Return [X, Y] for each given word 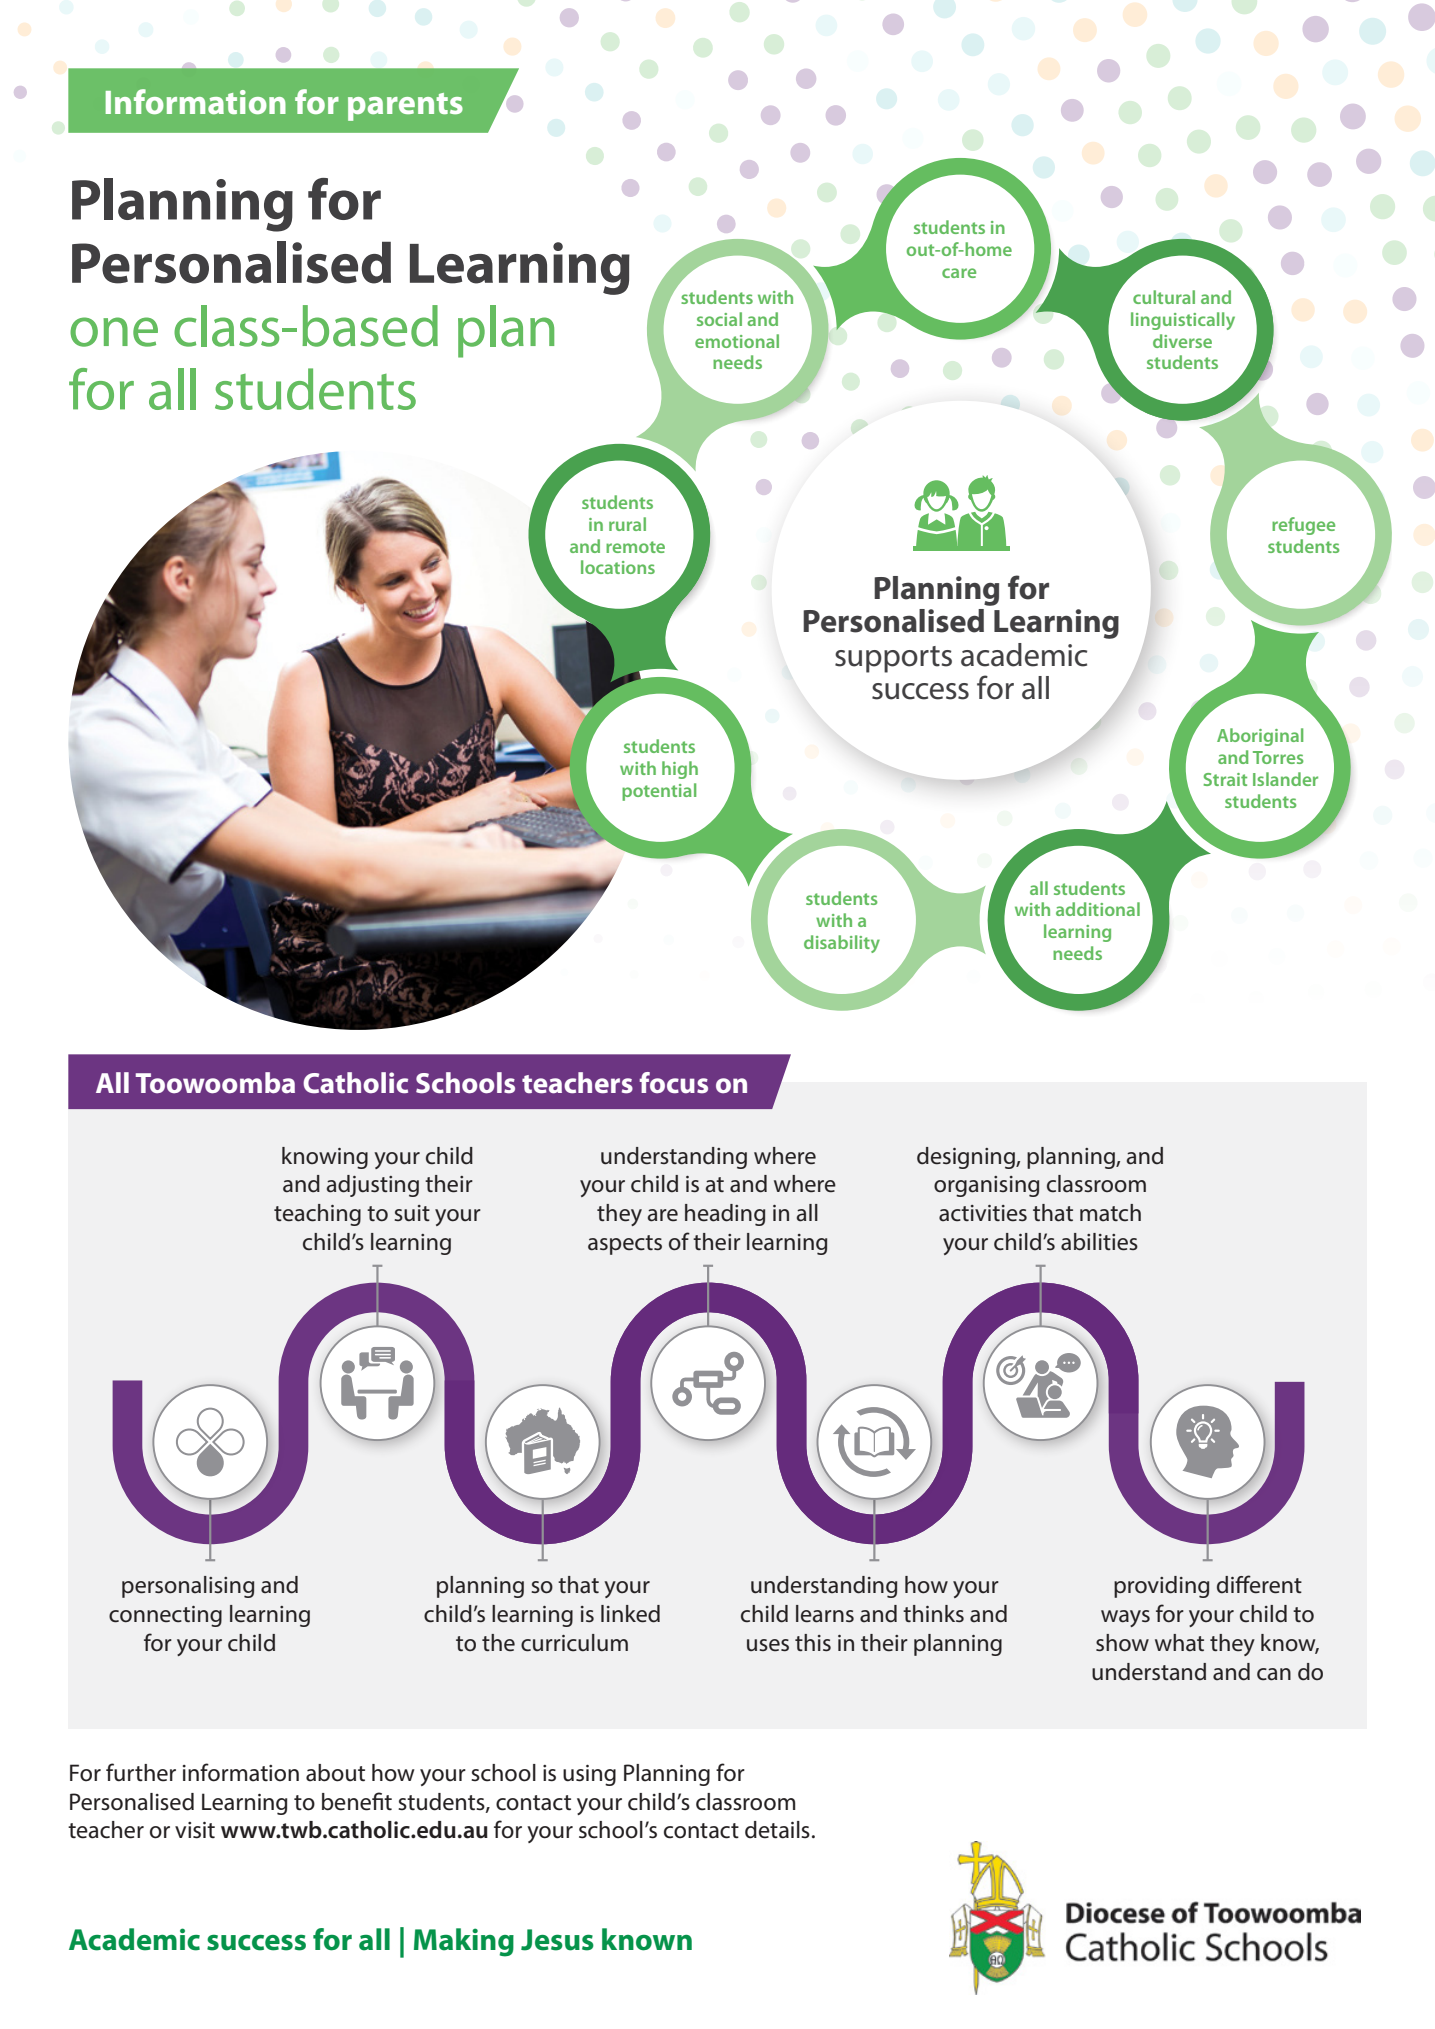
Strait [1225, 779]
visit [195, 1830]
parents [405, 107]
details [777, 1830]
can [1274, 1674]
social [719, 319]
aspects [625, 1245]
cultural [1164, 297]
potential [659, 792]
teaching [317, 1215]
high [680, 770]
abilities [1099, 1242]
